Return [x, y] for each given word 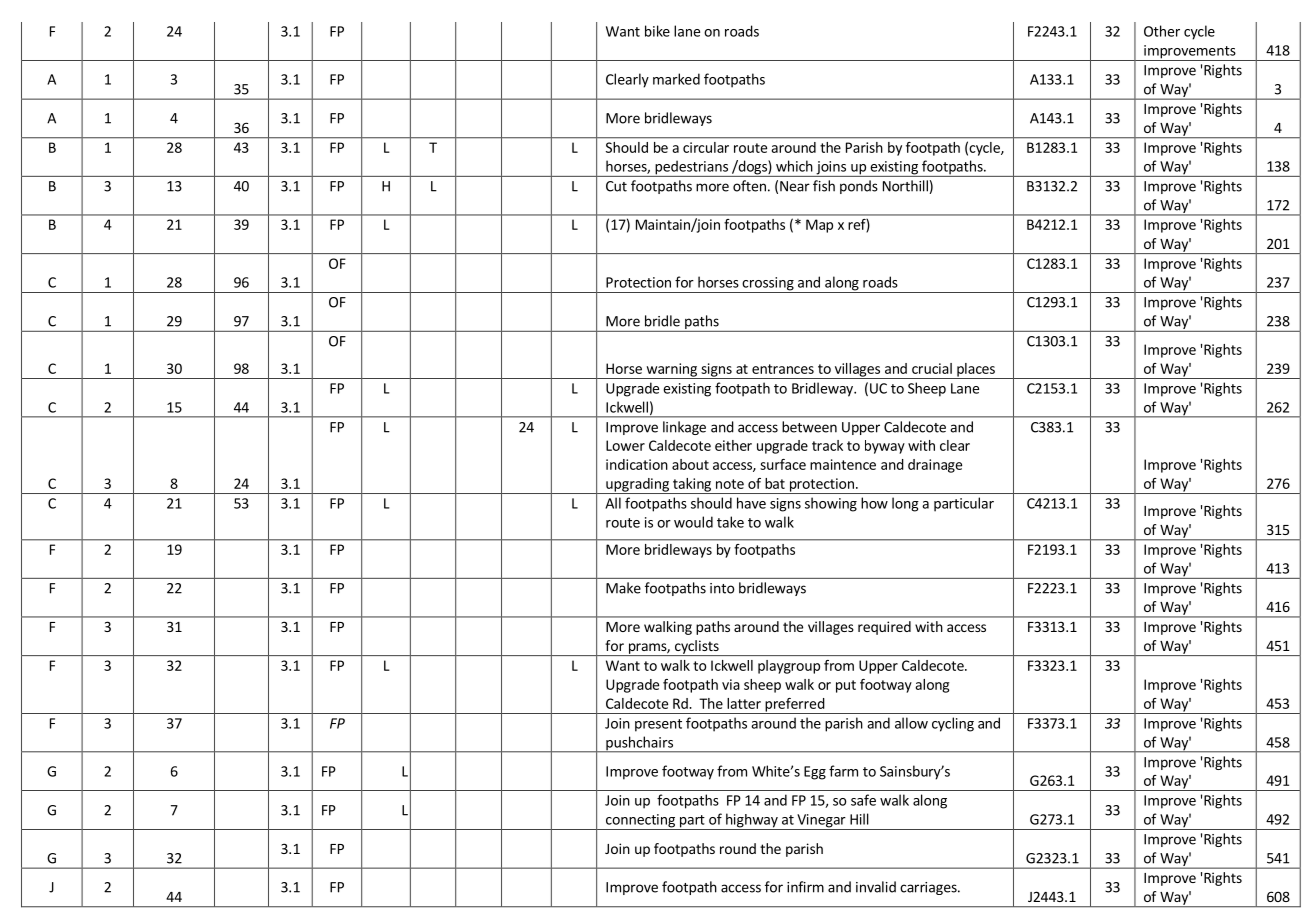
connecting [640, 822]
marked [676, 79]
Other [1162, 31]
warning [671, 371]
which [794, 166]
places [976, 371]
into [722, 588]
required [884, 628]
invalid [876, 887]
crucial [932, 368]
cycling [953, 724]
